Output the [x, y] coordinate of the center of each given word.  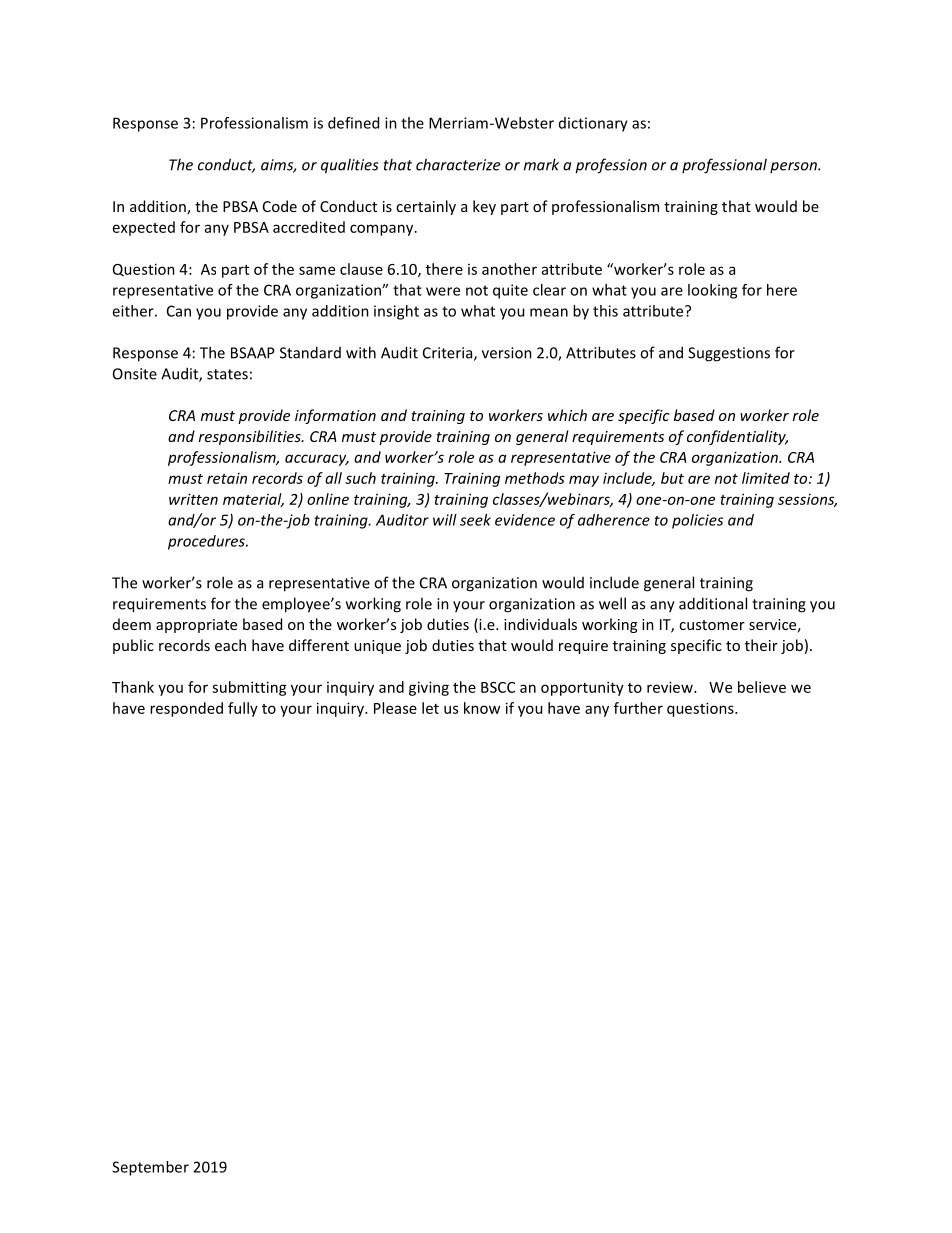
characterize [458, 164]
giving [429, 688]
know [482, 708]
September [150, 1168]
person [794, 167]
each [230, 645]
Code [280, 206]
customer [712, 625]
